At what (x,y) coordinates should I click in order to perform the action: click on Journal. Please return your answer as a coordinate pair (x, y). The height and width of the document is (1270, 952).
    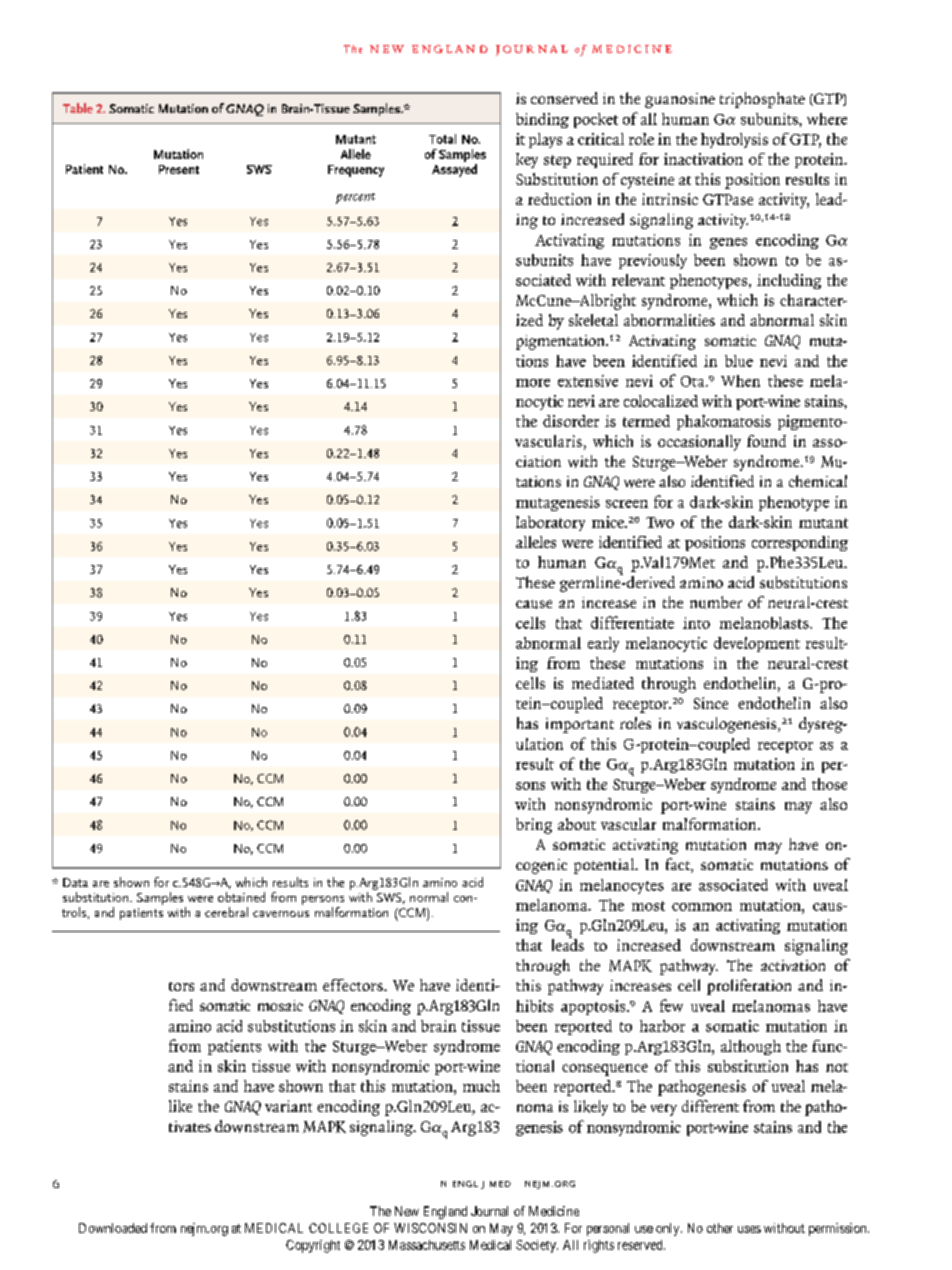
    Looking at the image, I should click on (489, 1211).
